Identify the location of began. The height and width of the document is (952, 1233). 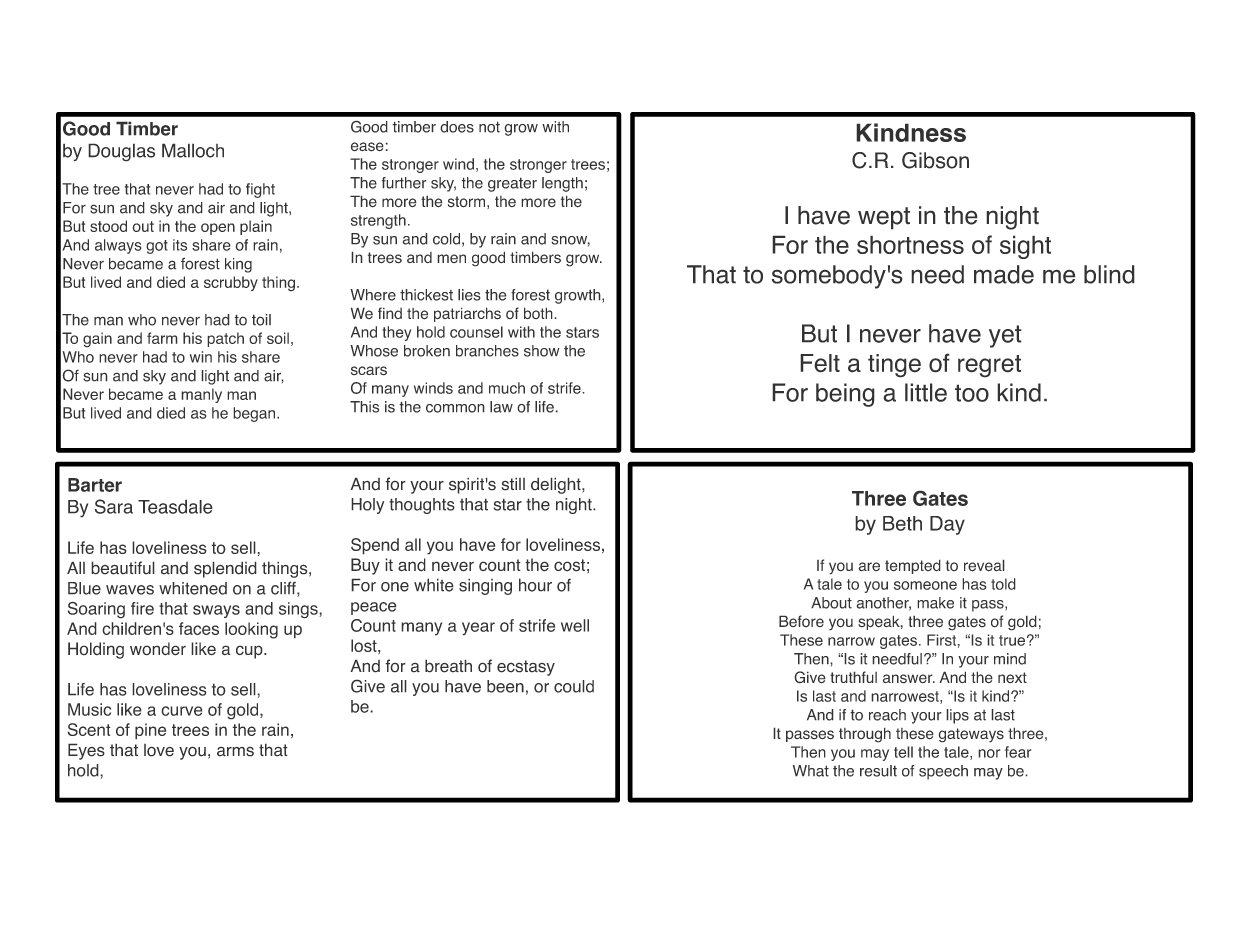
(255, 414).
